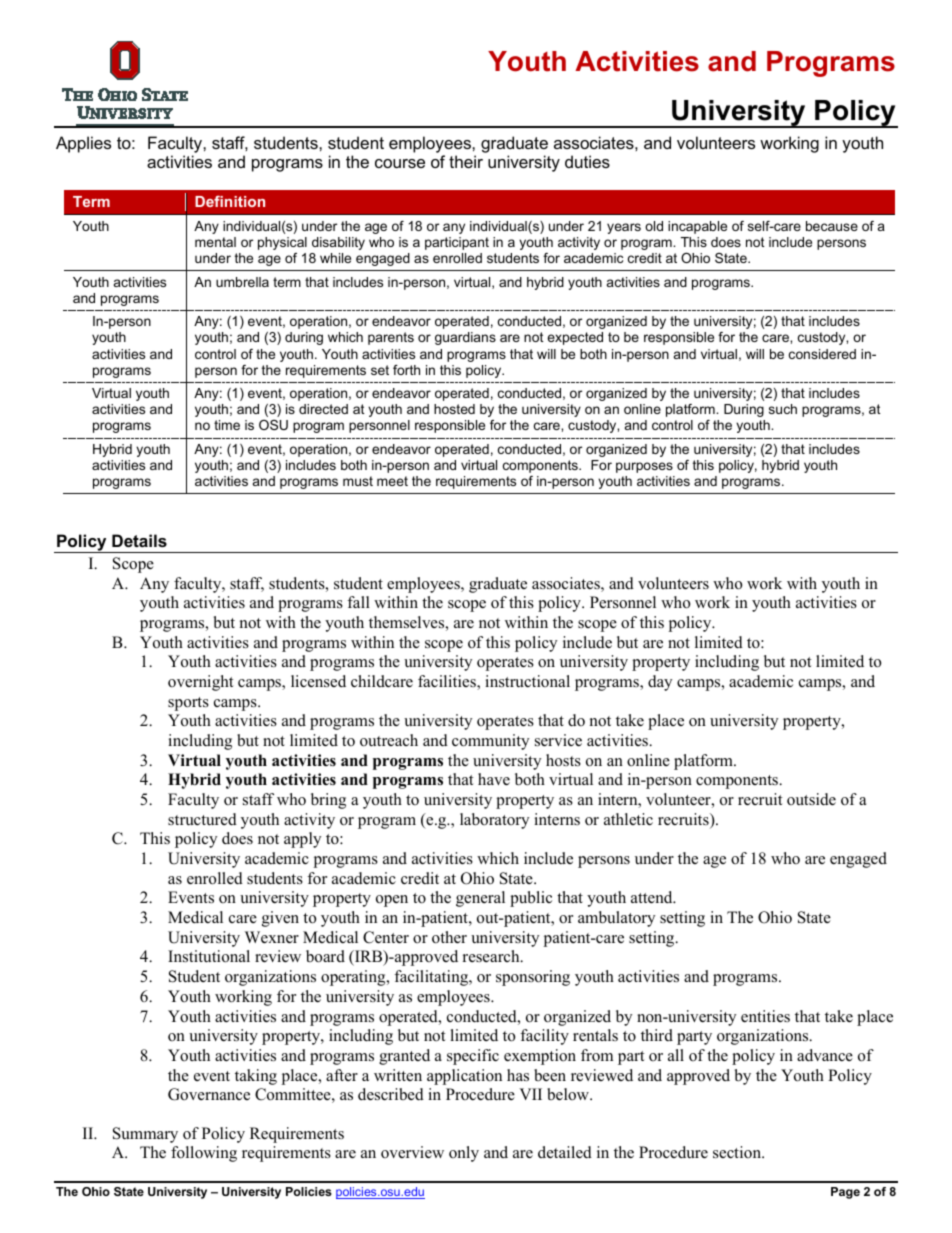  Describe the element at coordinates (697, 227) in the page. I see `incapable` at that location.
